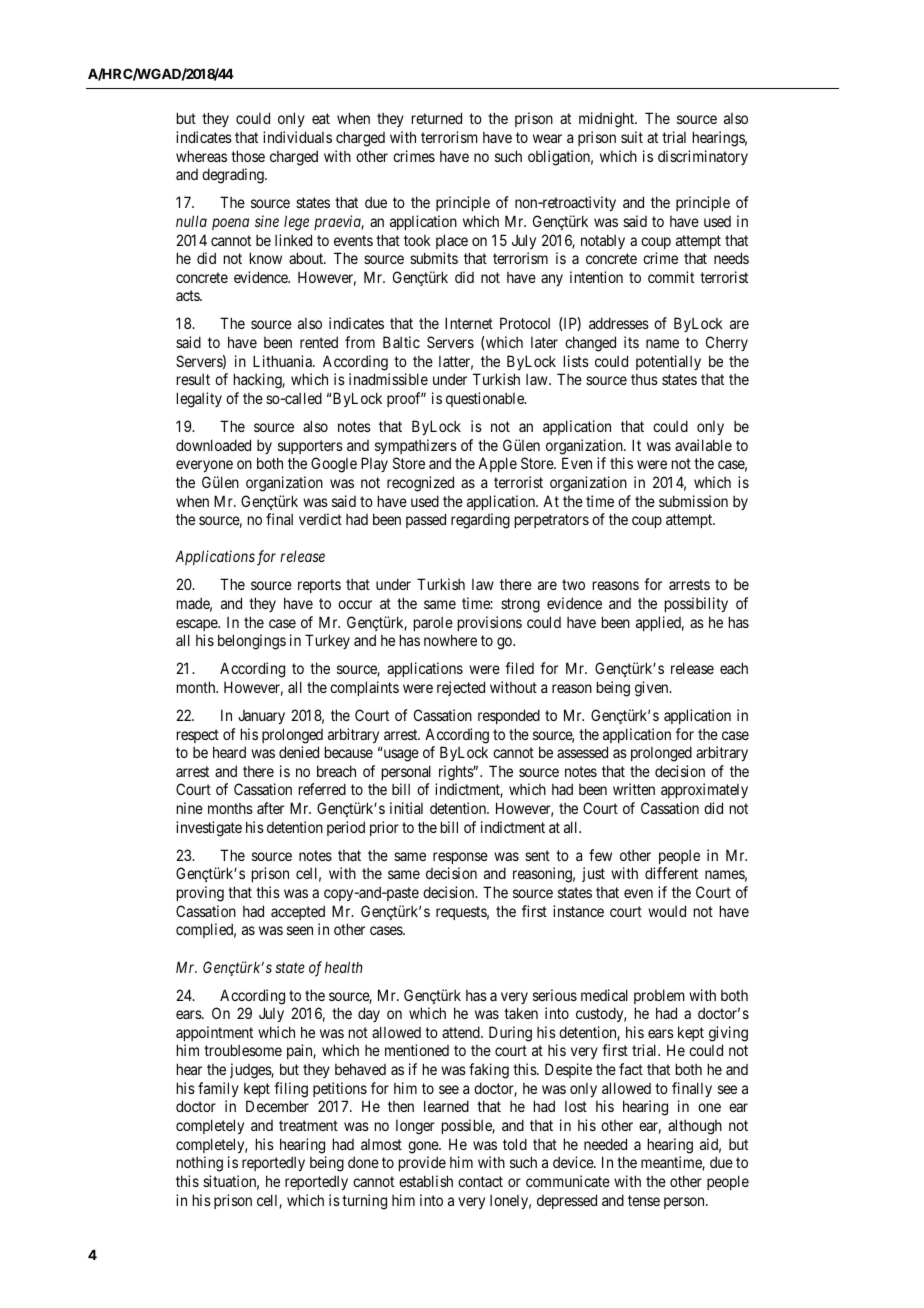  What do you see at coordinates (486, 399) in the screenshot?
I see `questionable` at bounding box center [486, 399].
